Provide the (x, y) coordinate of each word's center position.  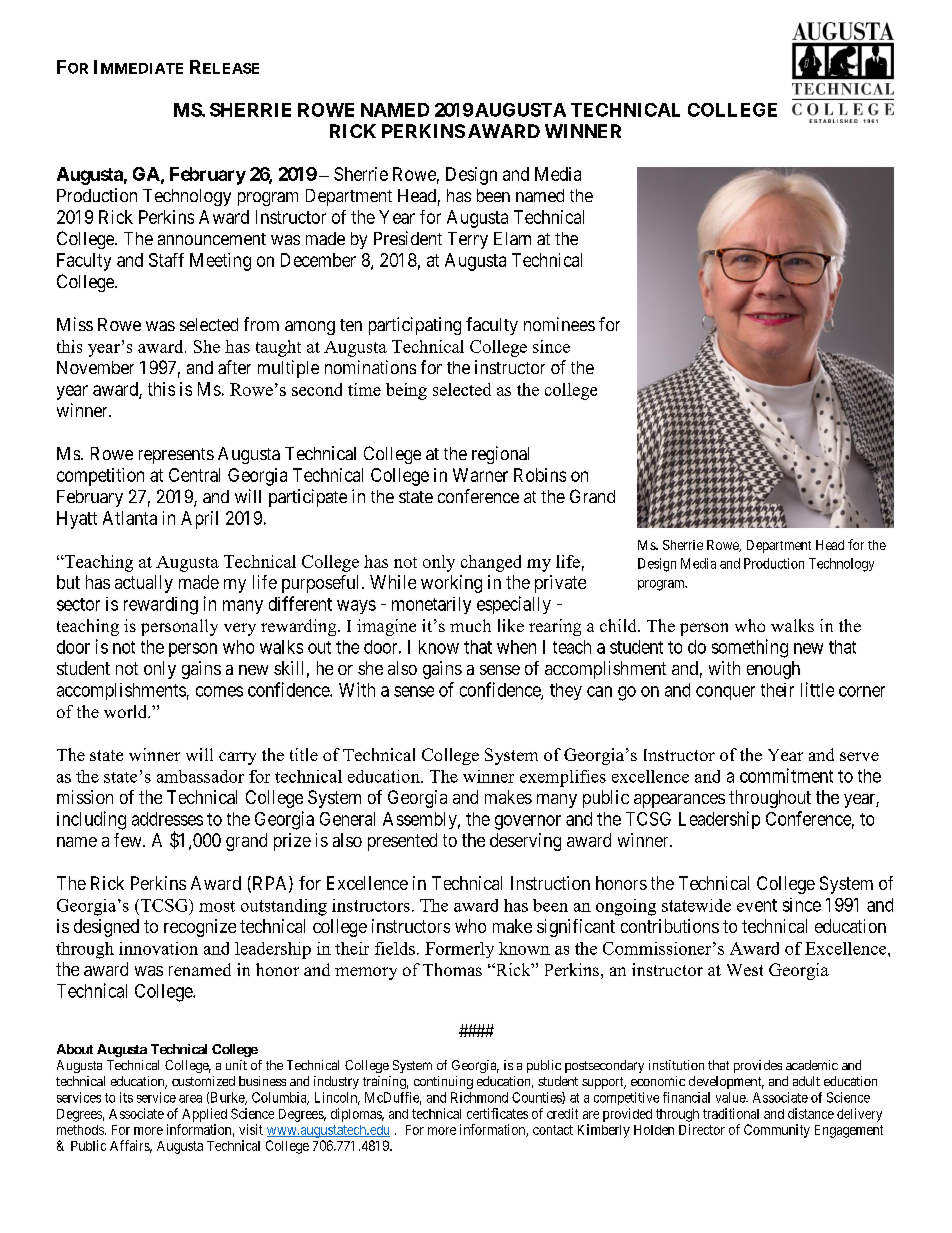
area (190, 1099)
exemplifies (563, 778)
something (750, 648)
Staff (166, 260)
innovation (158, 948)
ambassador (200, 776)
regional (500, 455)
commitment (786, 775)
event (757, 905)
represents (176, 456)
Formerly (459, 950)
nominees (559, 324)
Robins (540, 475)
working (451, 584)
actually (144, 584)
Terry (468, 240)
